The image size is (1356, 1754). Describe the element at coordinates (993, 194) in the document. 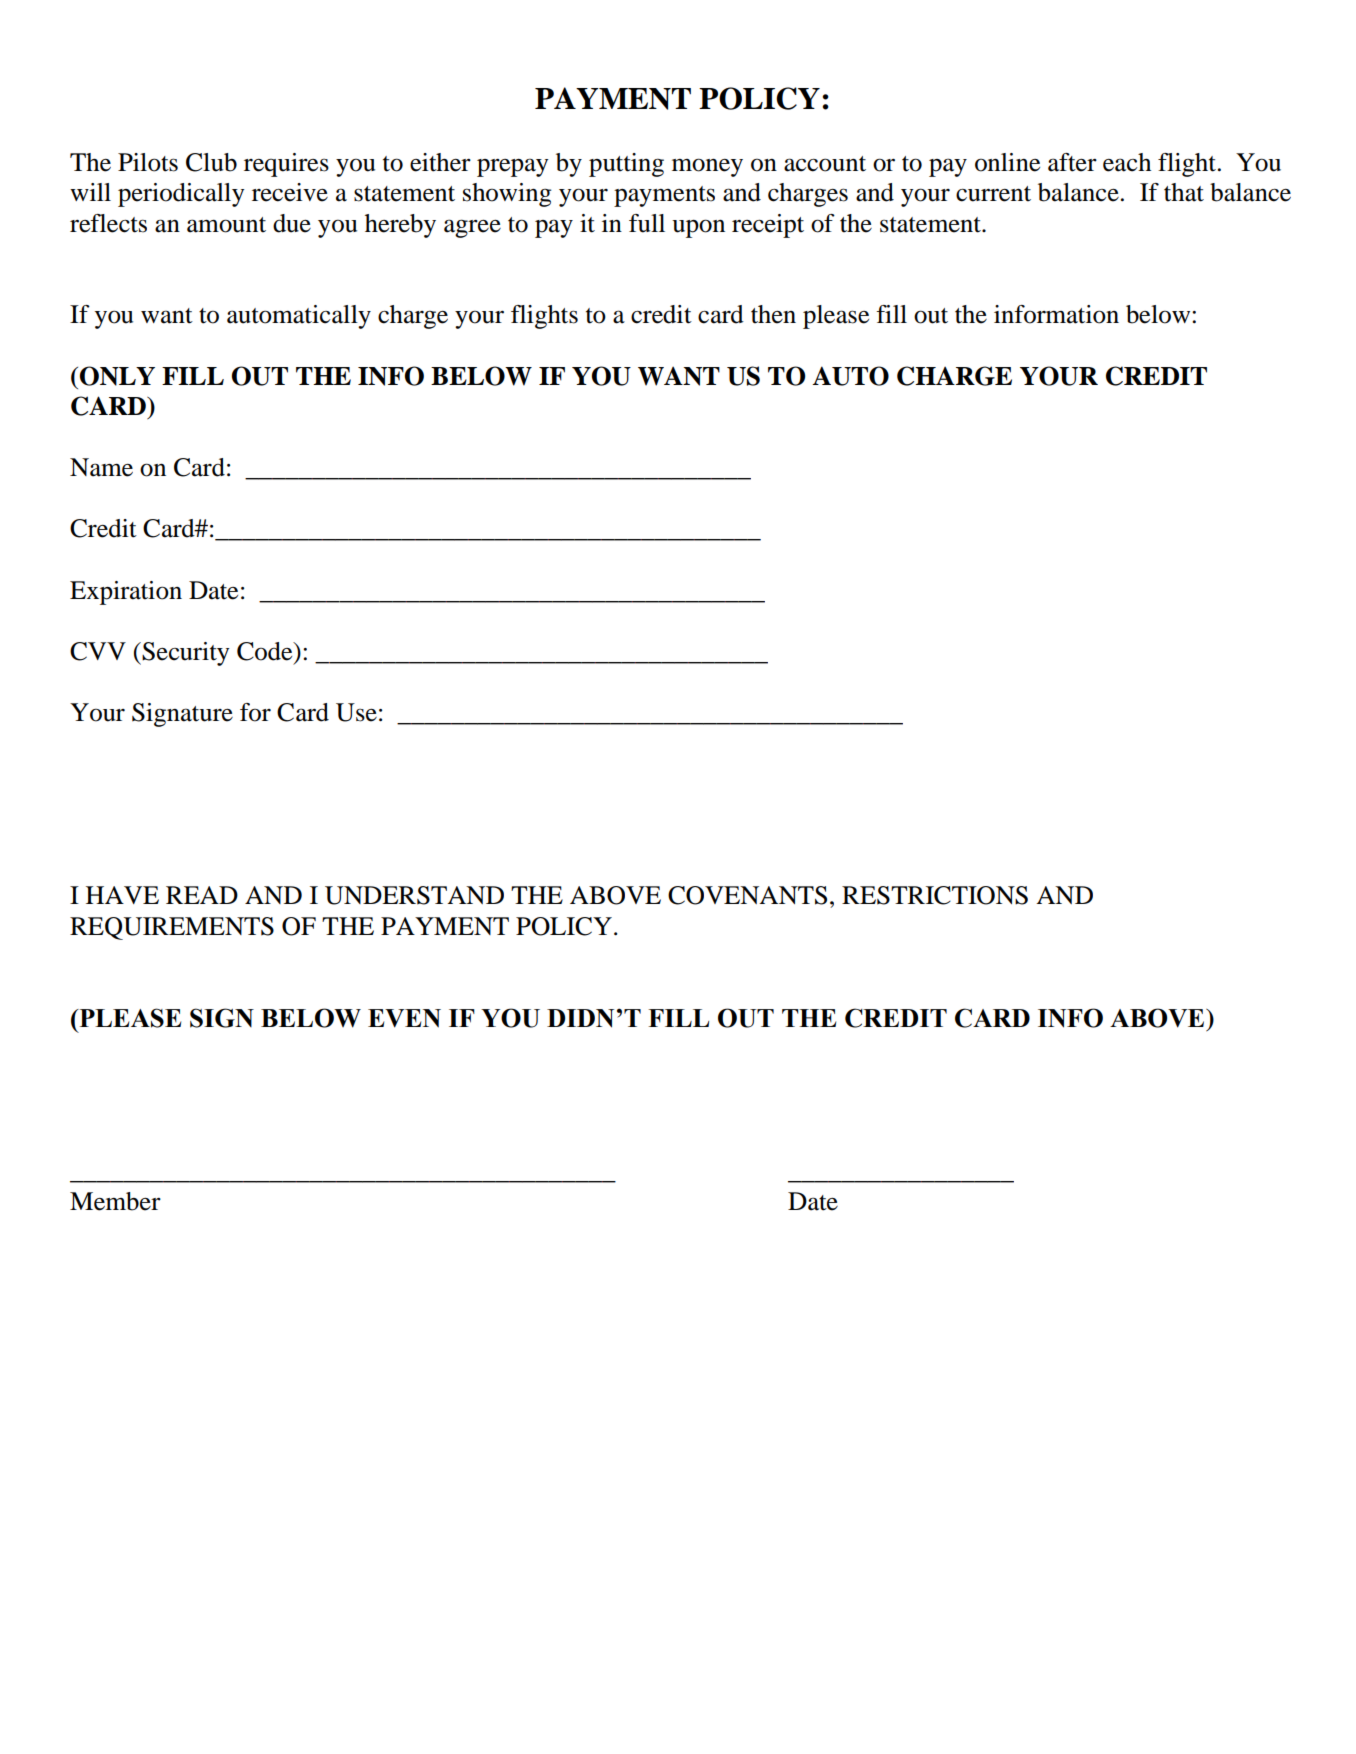

I see `current` at that location.
